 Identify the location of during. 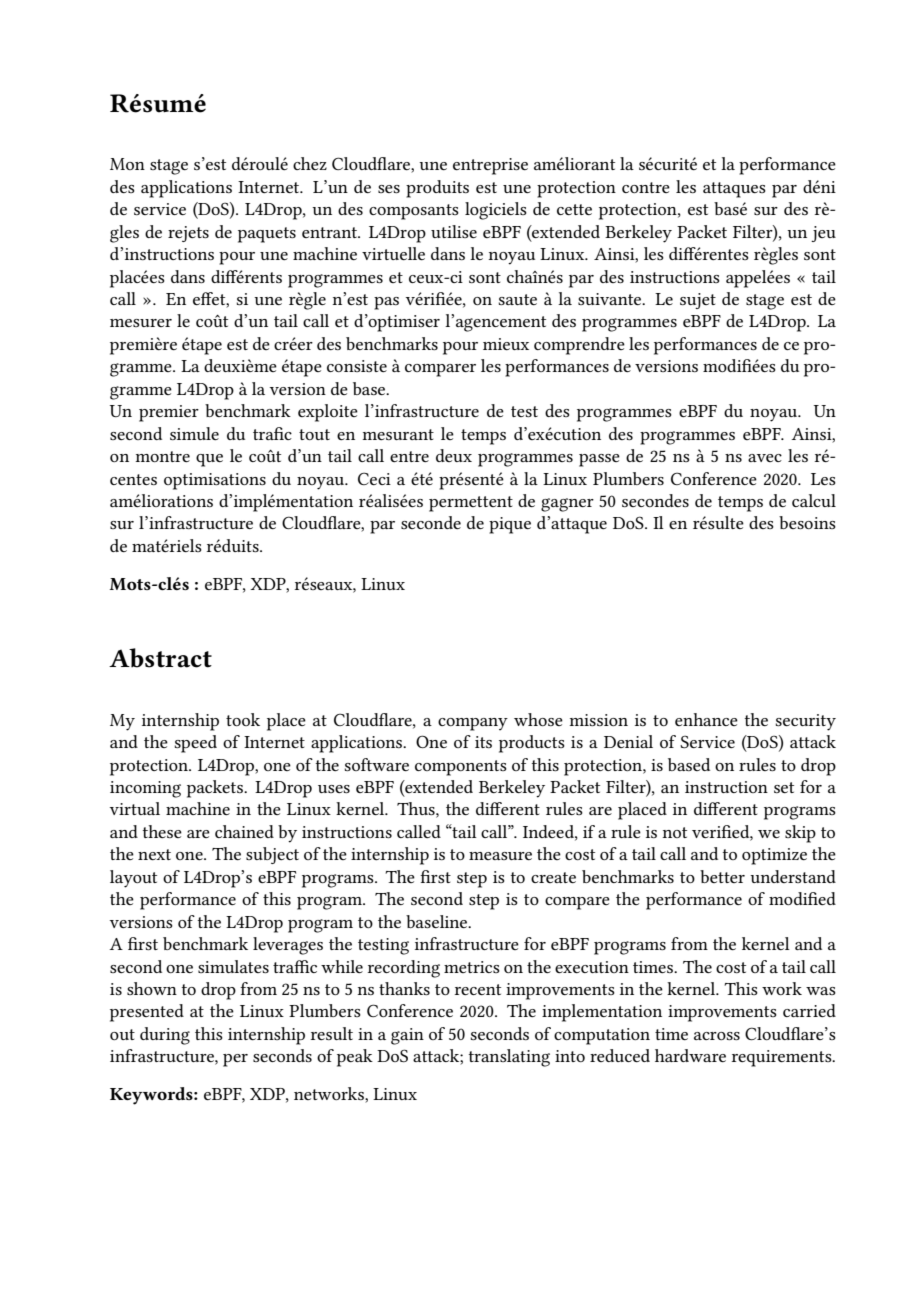
(165, 1036).
